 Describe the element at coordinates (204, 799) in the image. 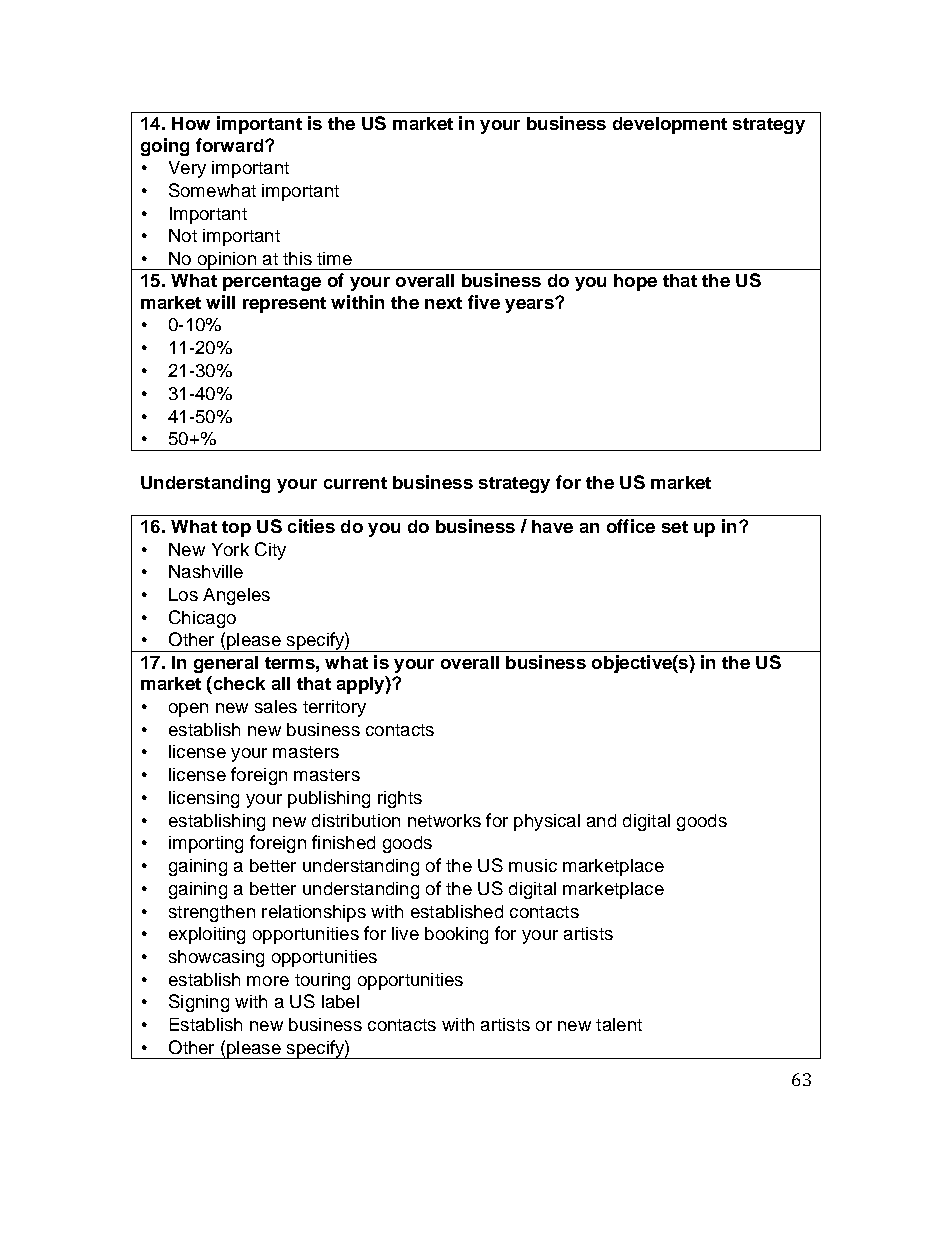

I see `licensing` at that location.
